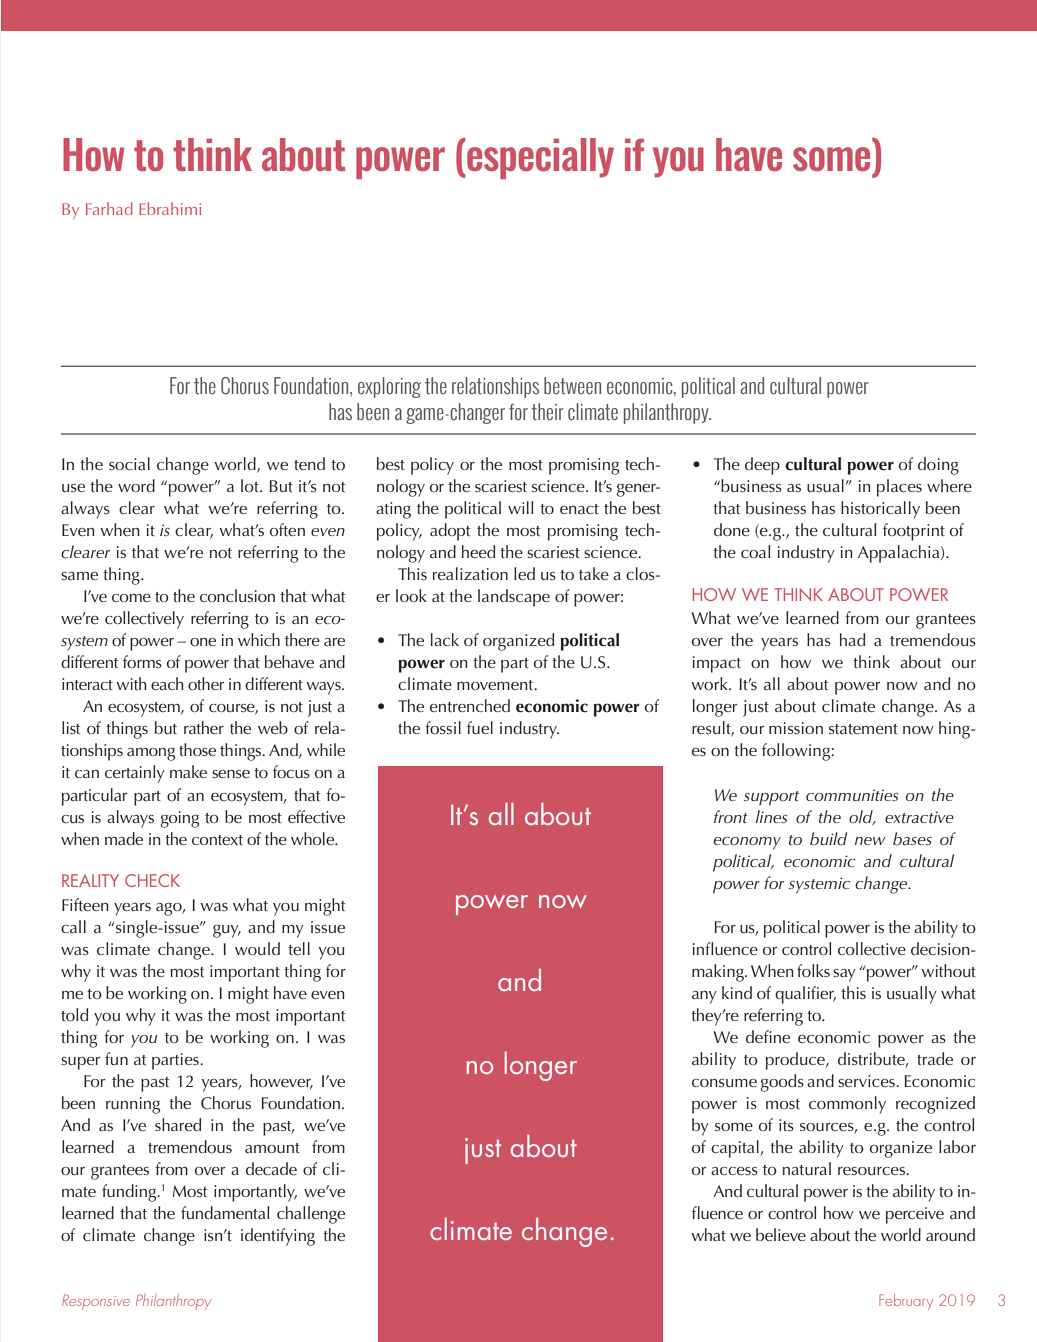  Describe the element at coordinates (311, 1215) in the document. I see `challenge` at that location.
